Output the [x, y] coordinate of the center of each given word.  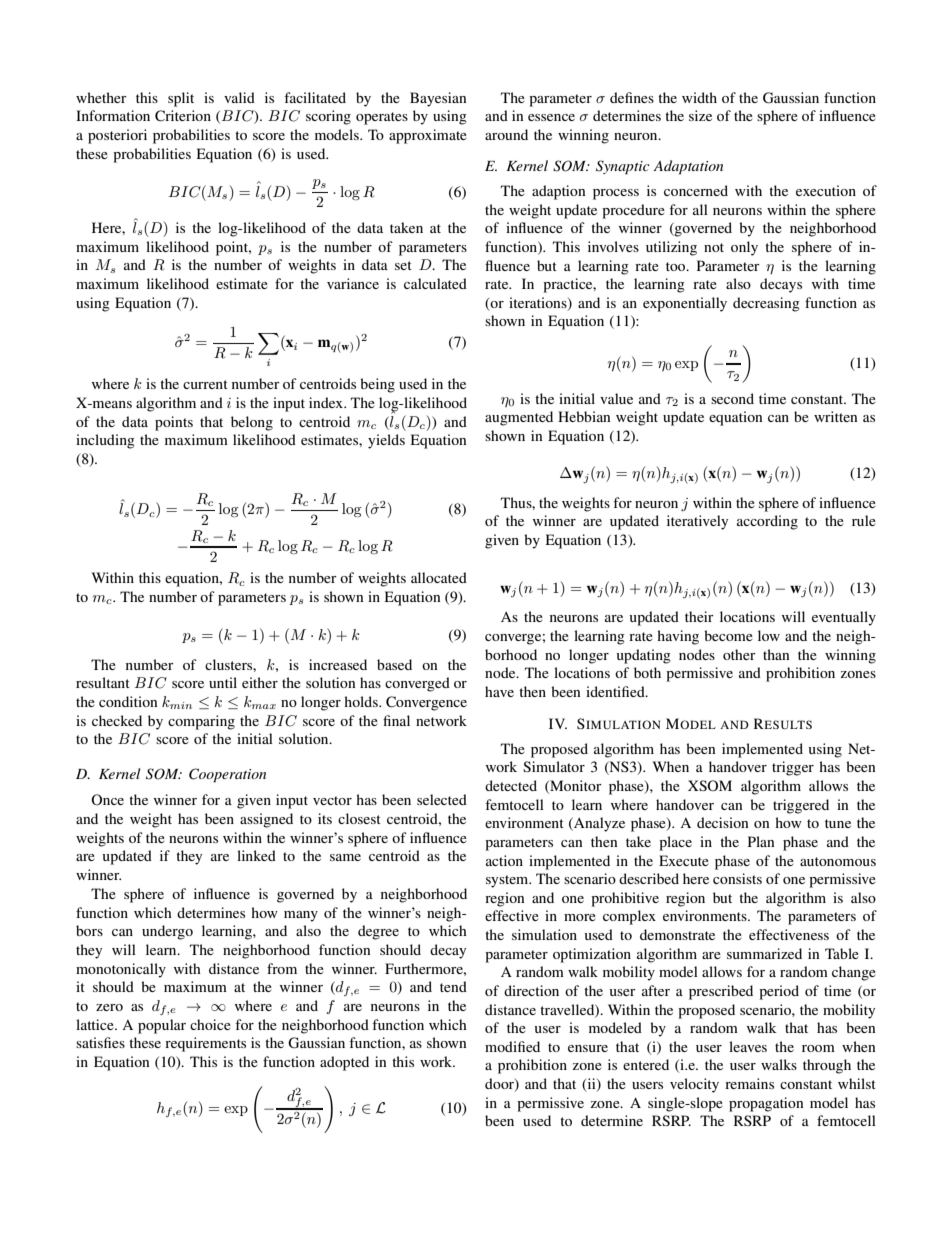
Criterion [183, 116]
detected [511, 785]
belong [252, 423]
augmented [519, 418]
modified [512, 1046]
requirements [205, 1044]
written [836, 416]
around [506, 134]
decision [723, 822]
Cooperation [227, 775]
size [700, 115]
